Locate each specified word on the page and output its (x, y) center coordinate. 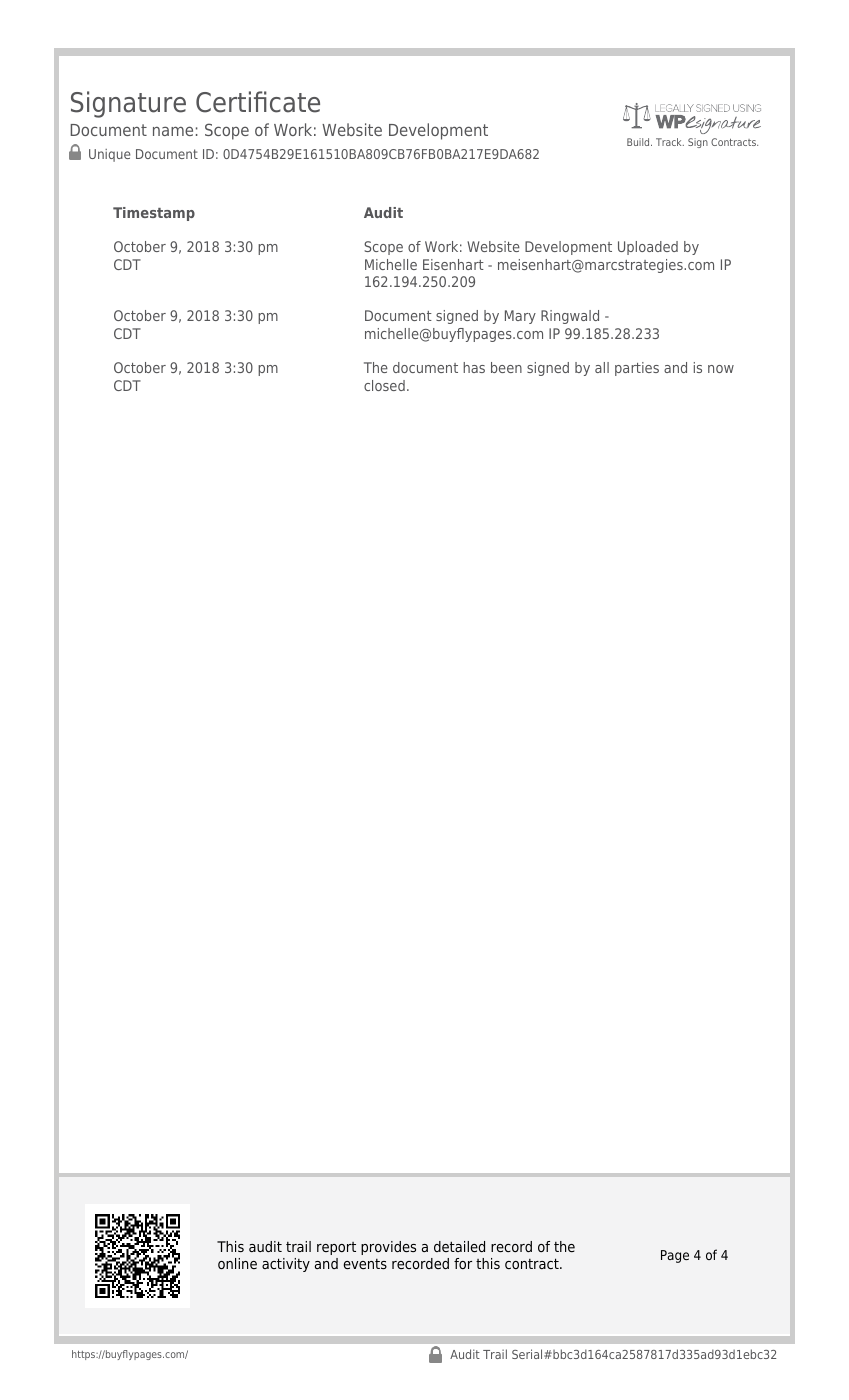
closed (384, 385)
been (506, 367)
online (237, 1263)
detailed (459, 1246)
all (602, 367)
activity (286, 1265)
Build (639, 142)
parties (637, 369)
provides (388, 1248)
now (721, 369)
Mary (520, 317)
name (173, 131)
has (474, 367)
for (463, 1263)
